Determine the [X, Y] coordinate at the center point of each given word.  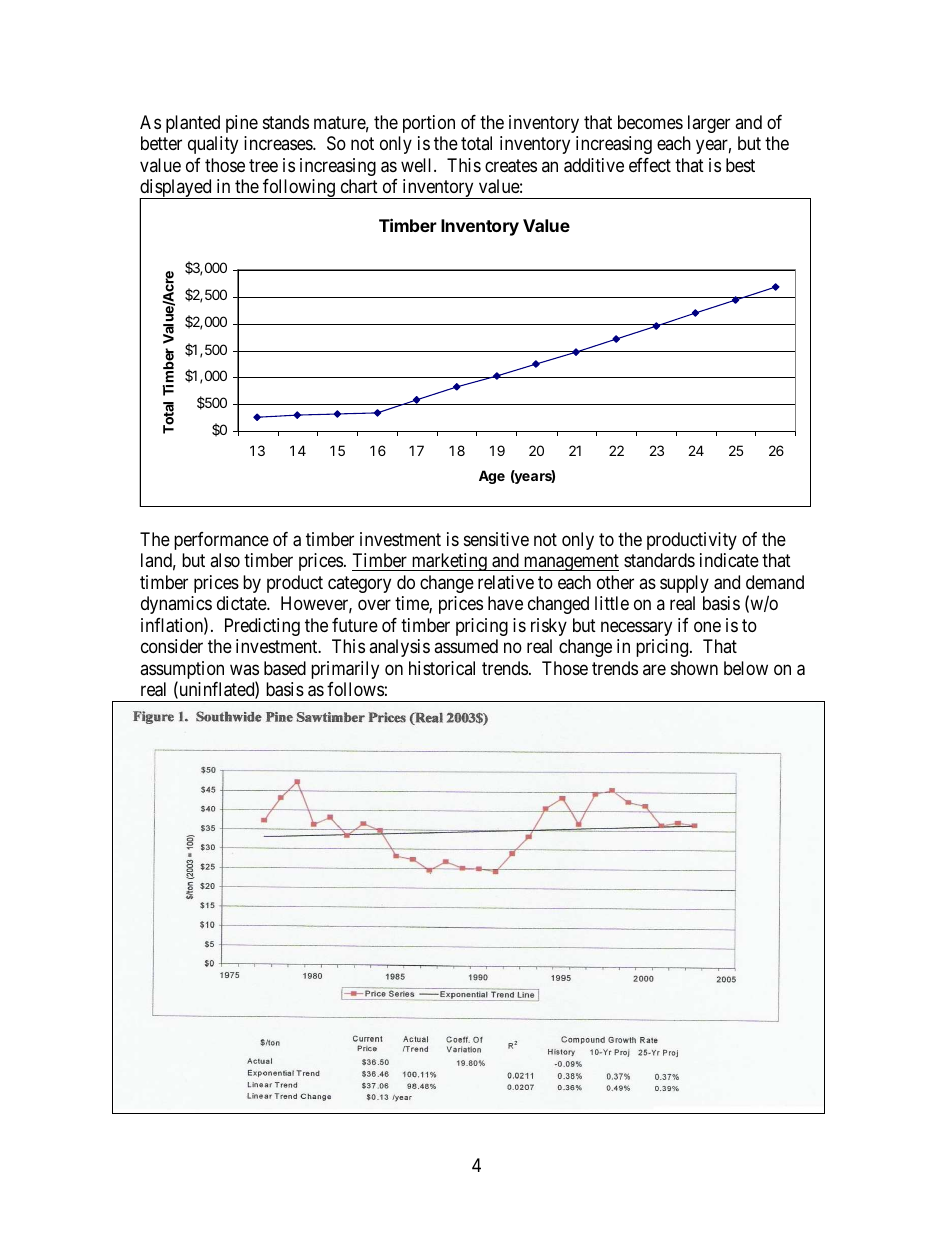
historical [442, 668]
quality [213, 145]
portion [429, 124]
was [244, 669]
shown [694, 668]
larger [709, 124]
